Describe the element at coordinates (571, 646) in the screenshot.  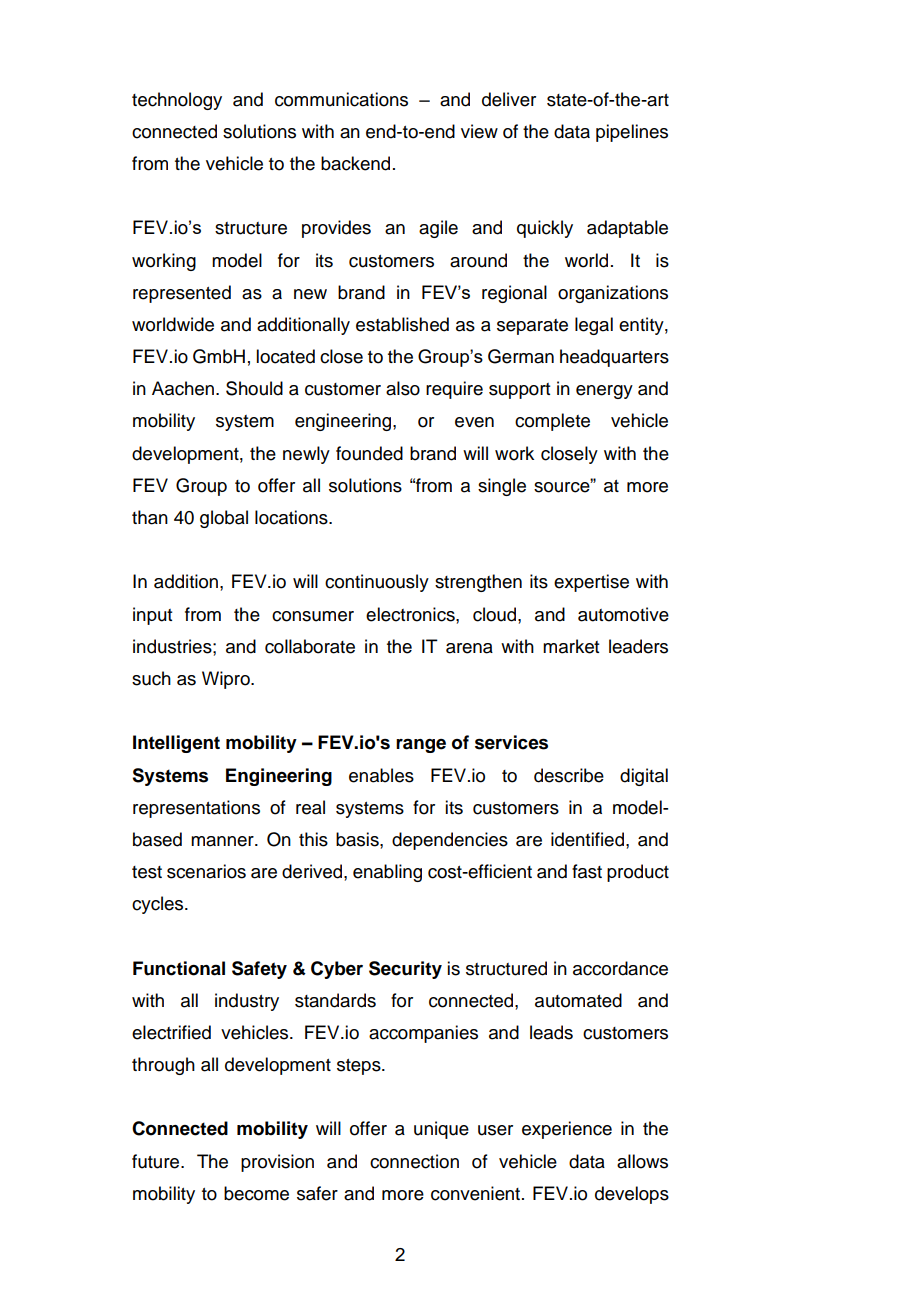
I see `market` at that location.
